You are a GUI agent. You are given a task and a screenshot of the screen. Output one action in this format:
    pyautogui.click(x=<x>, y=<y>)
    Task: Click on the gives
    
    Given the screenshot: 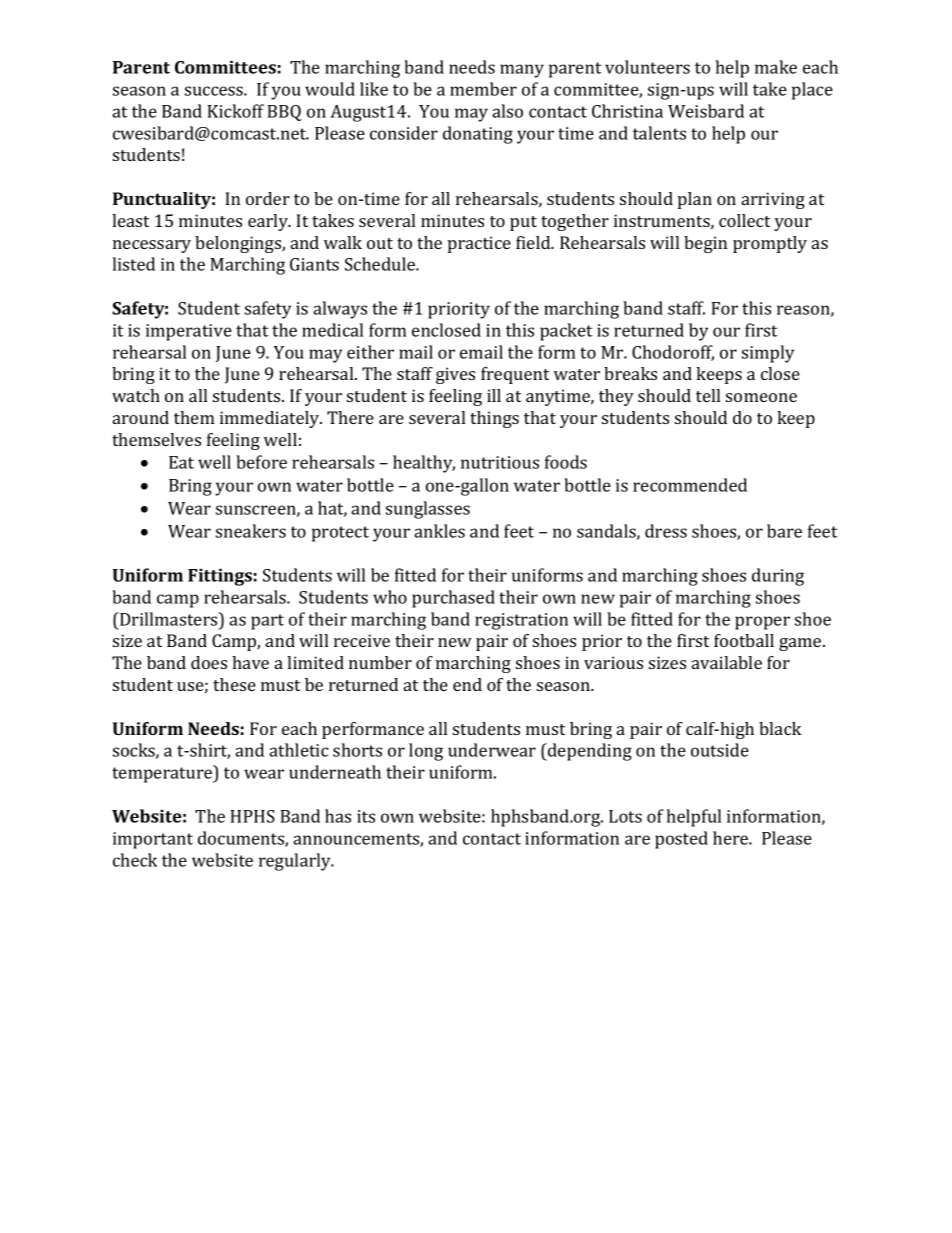 What is the action you would take?
    pyautogui.click(x=455, y=375)
